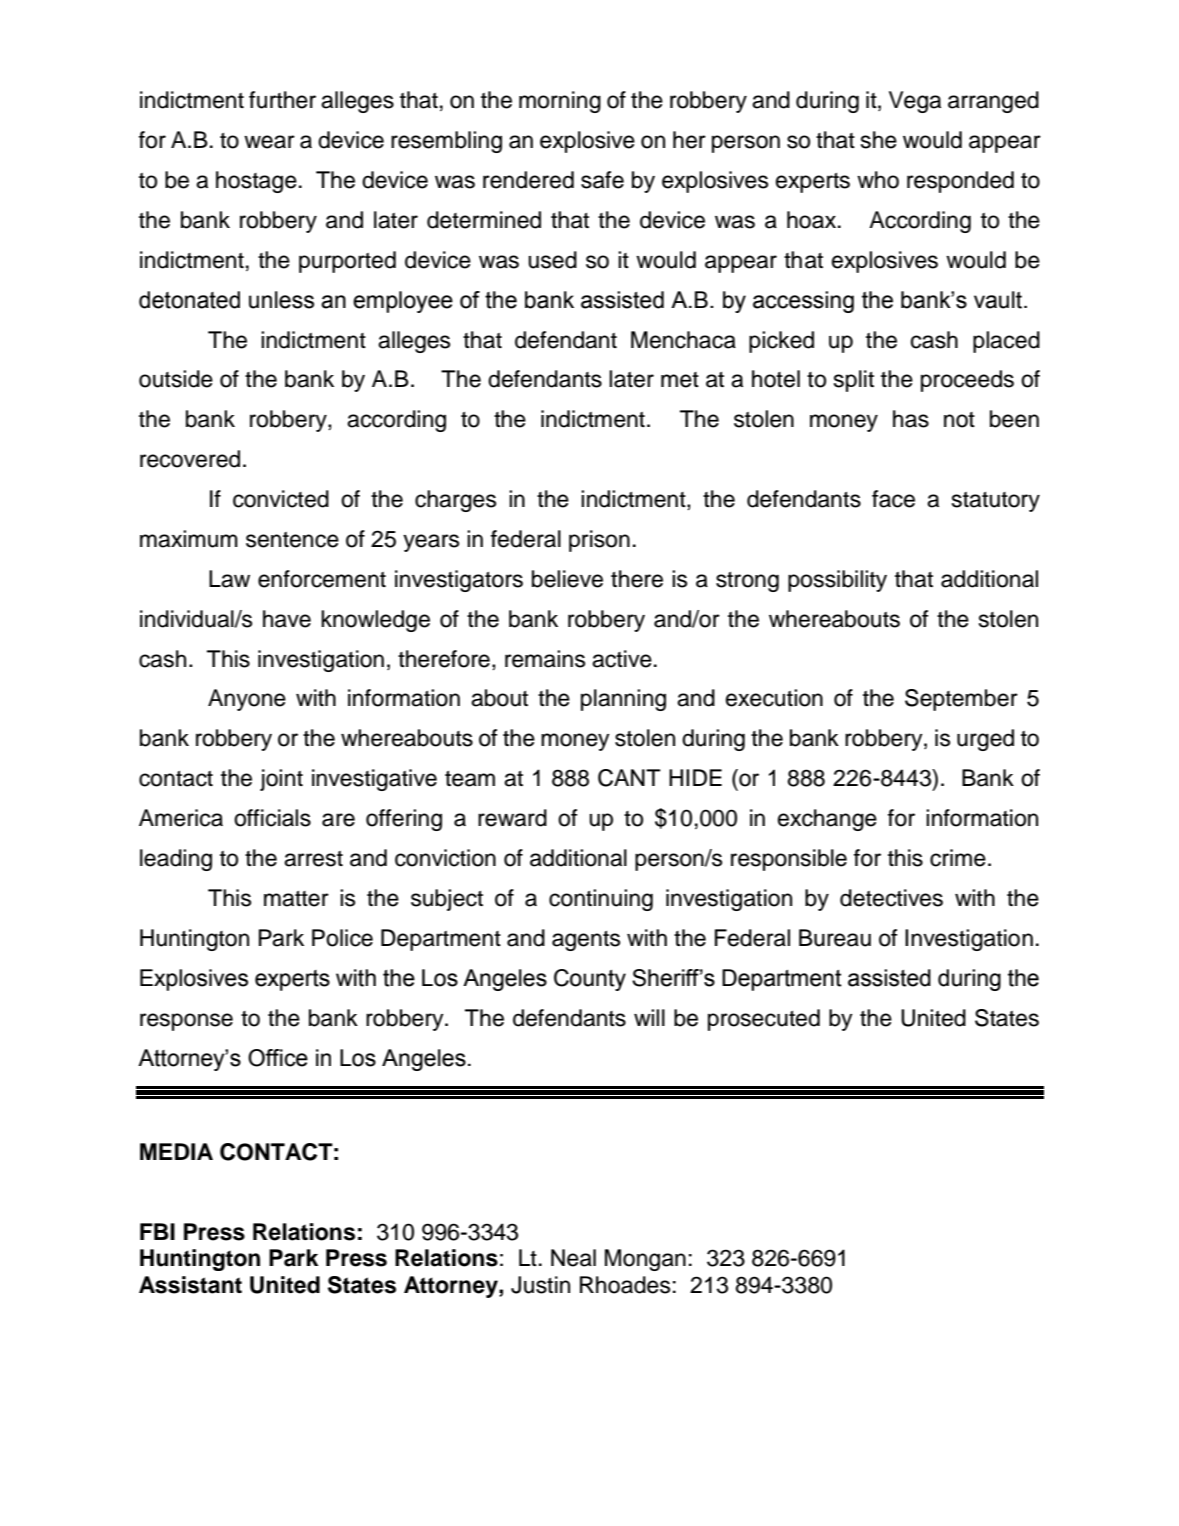 This screenshot has height=1526, width=1179. What do you see at coordinates (560, 102) in the screenshot?
I see `morning` at bounding box center [560, 102].
